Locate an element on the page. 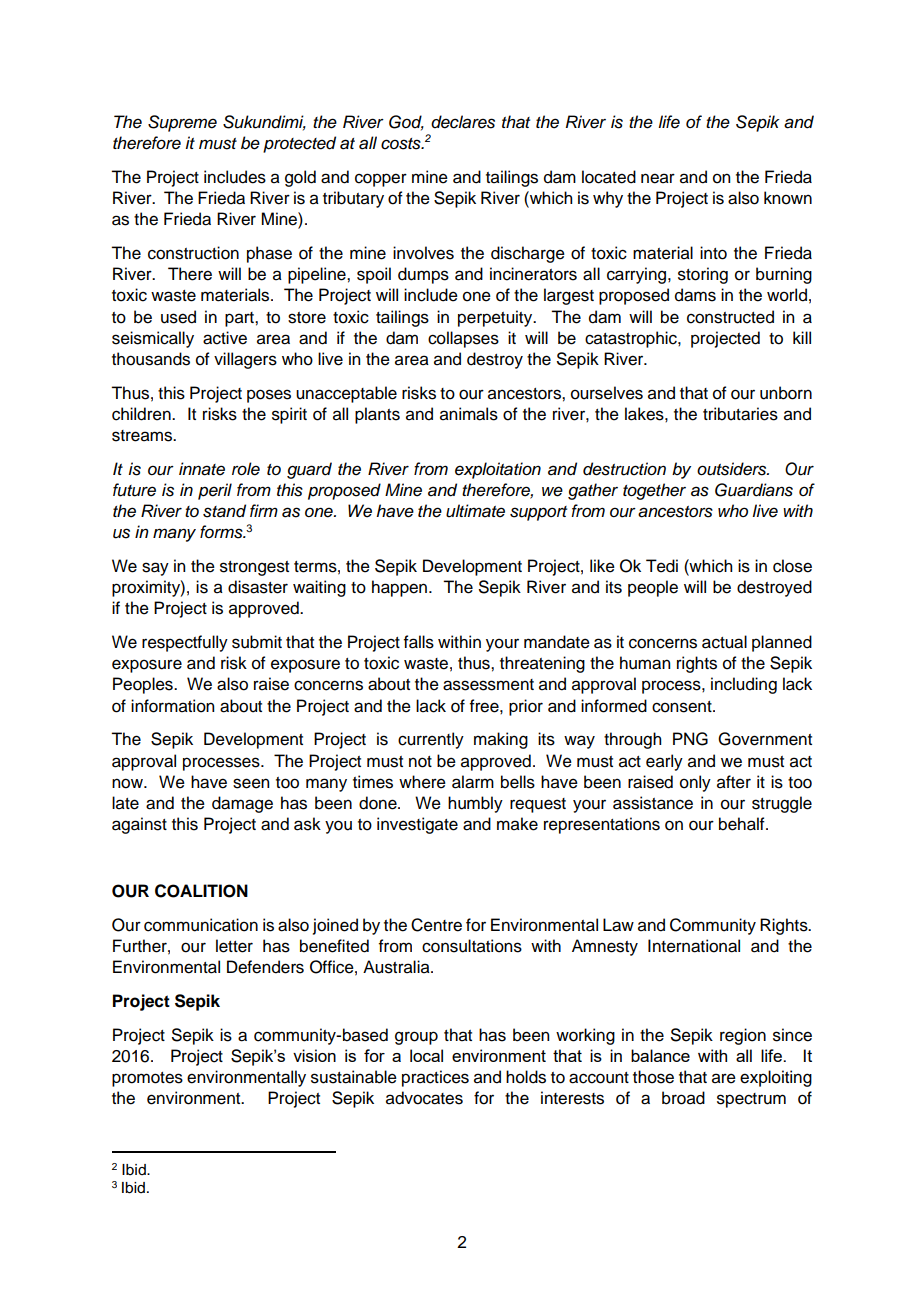  promotes is located at coordinates (147, 1079).
